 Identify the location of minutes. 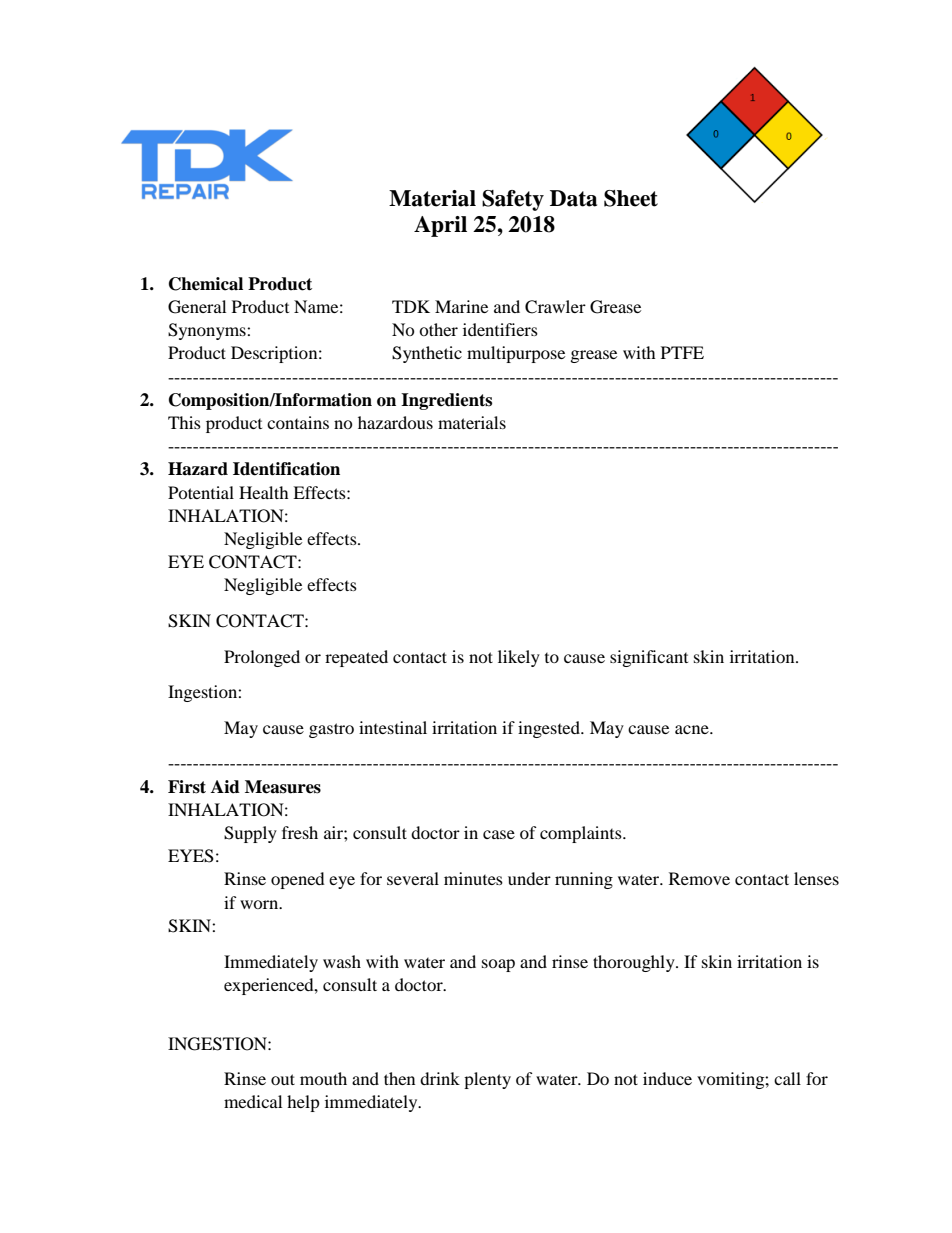
(473, 878).
